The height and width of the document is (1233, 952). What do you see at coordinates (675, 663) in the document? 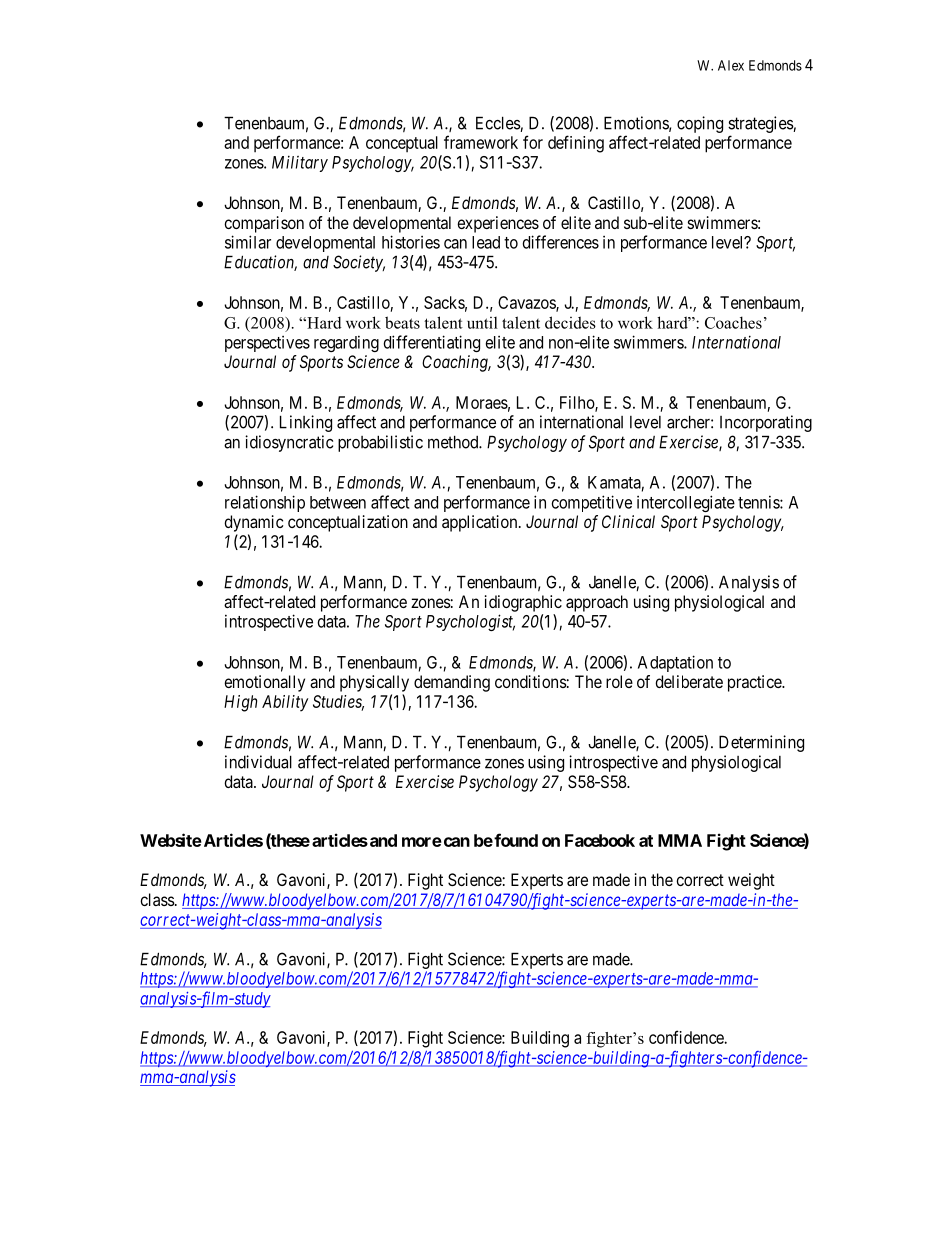
I see `Adaptation` at bounding box center [675, 663].
